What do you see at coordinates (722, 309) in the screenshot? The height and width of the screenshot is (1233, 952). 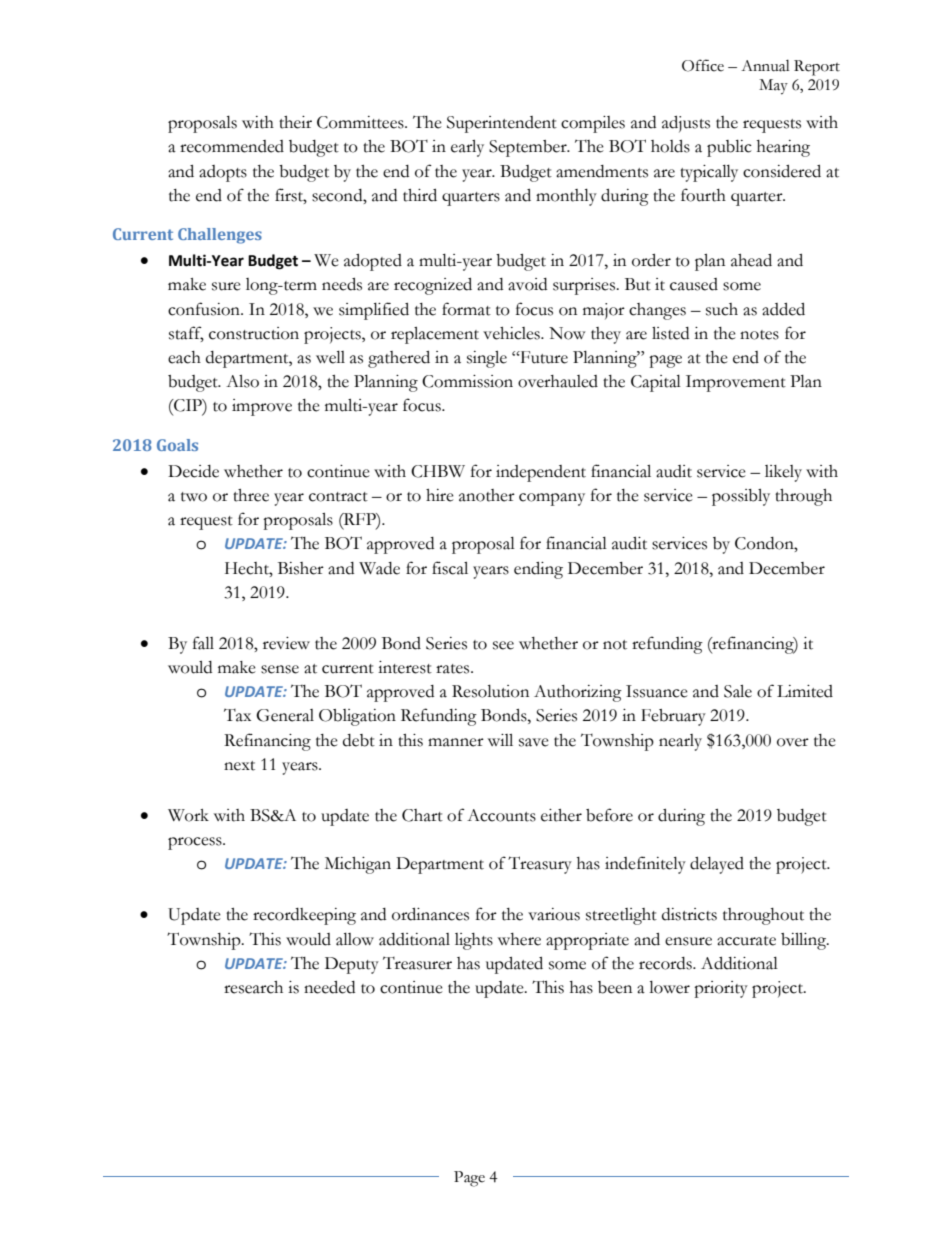 I see `such` at bounding box center [722, 309].
